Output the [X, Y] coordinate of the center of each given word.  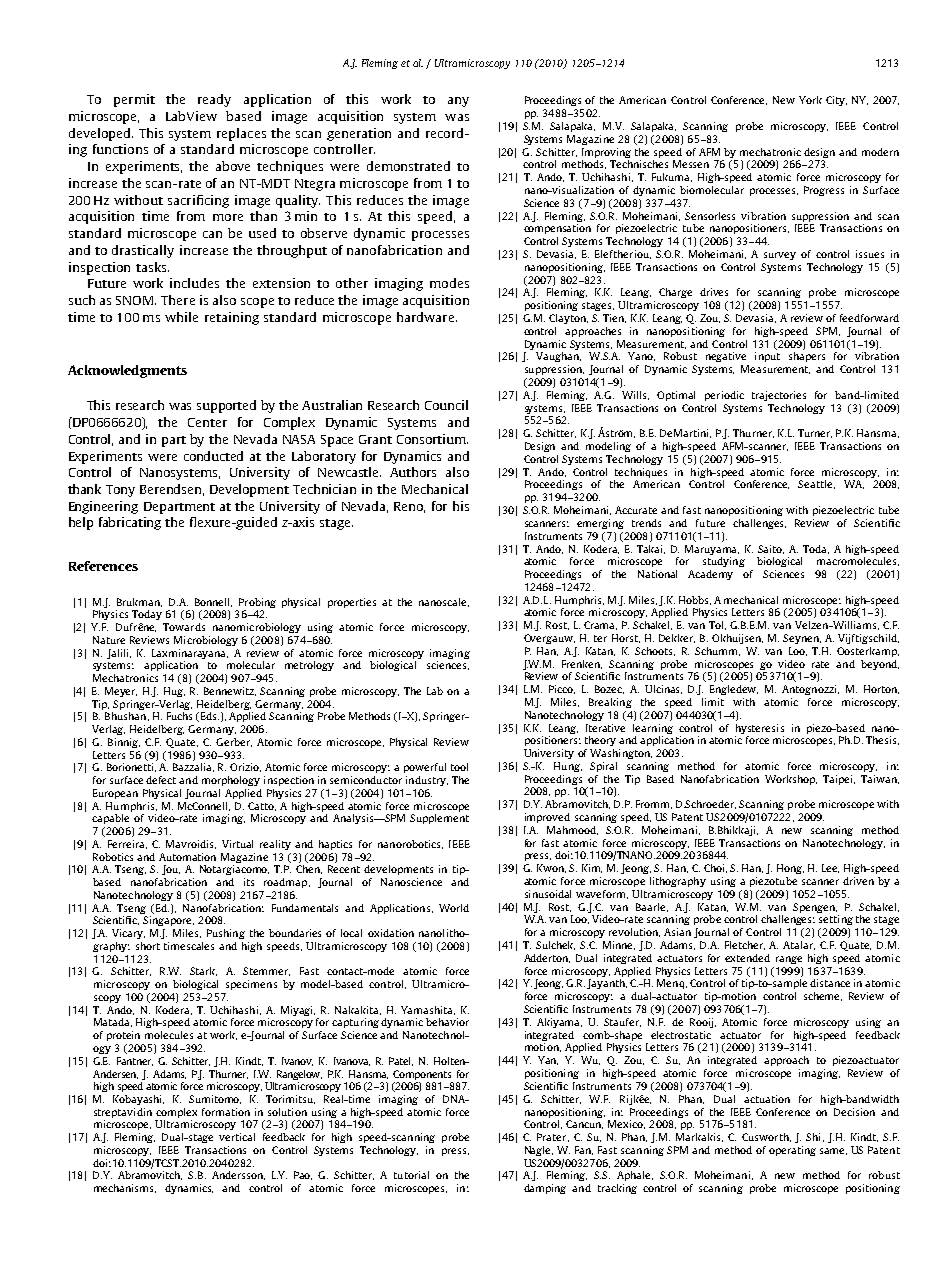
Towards [184, 627]
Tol [717, 625]
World [454, 908]
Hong [790, 869]
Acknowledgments [127, 371]
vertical [237, 1137]
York [810, 100]
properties [352, 603]
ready [214, 100]
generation [359, 134]
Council [446, 405]
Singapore [168, 921]
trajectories [779, 396]
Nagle [539, 1151]
